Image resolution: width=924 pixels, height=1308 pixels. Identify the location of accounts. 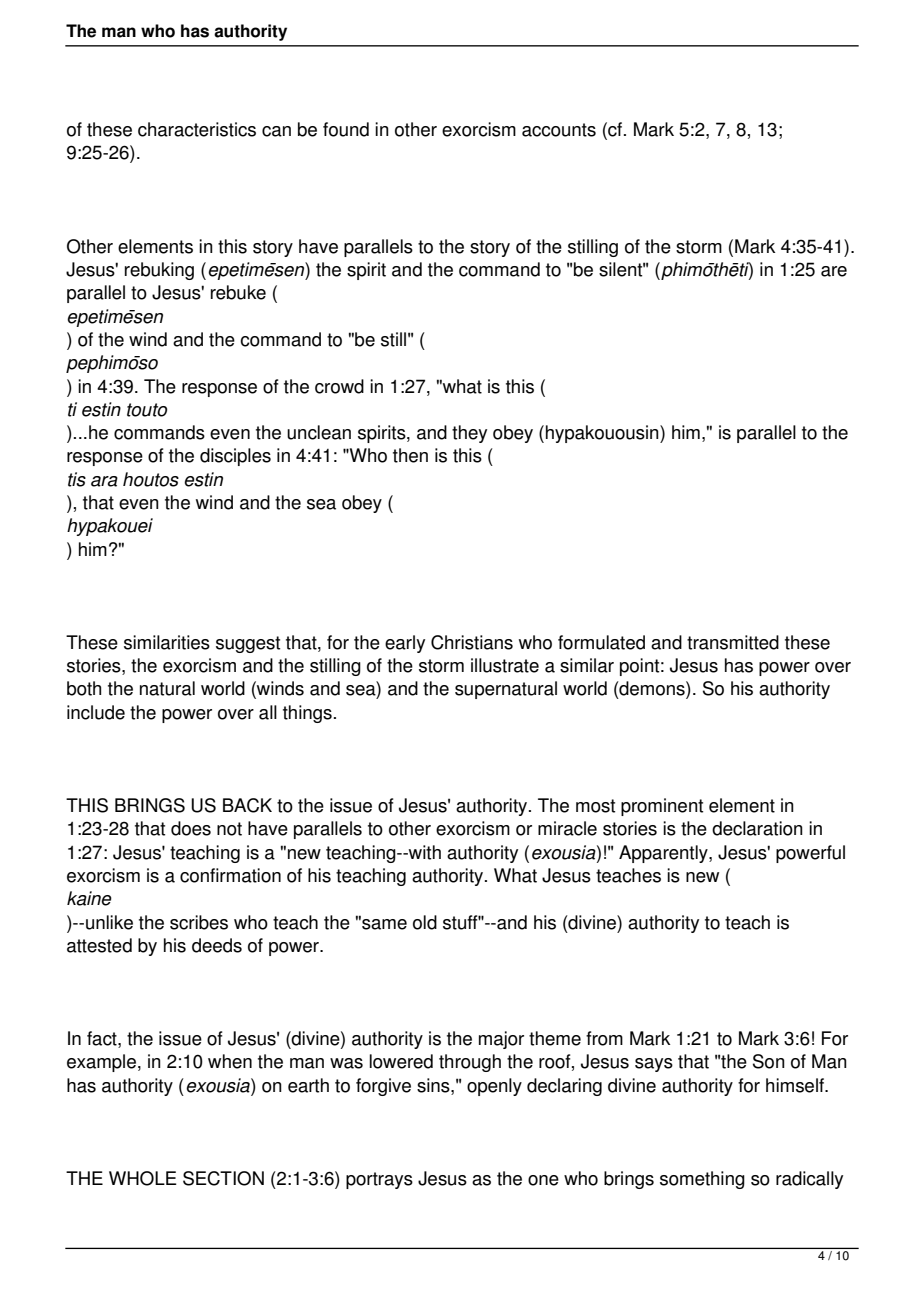
(559, 130).
